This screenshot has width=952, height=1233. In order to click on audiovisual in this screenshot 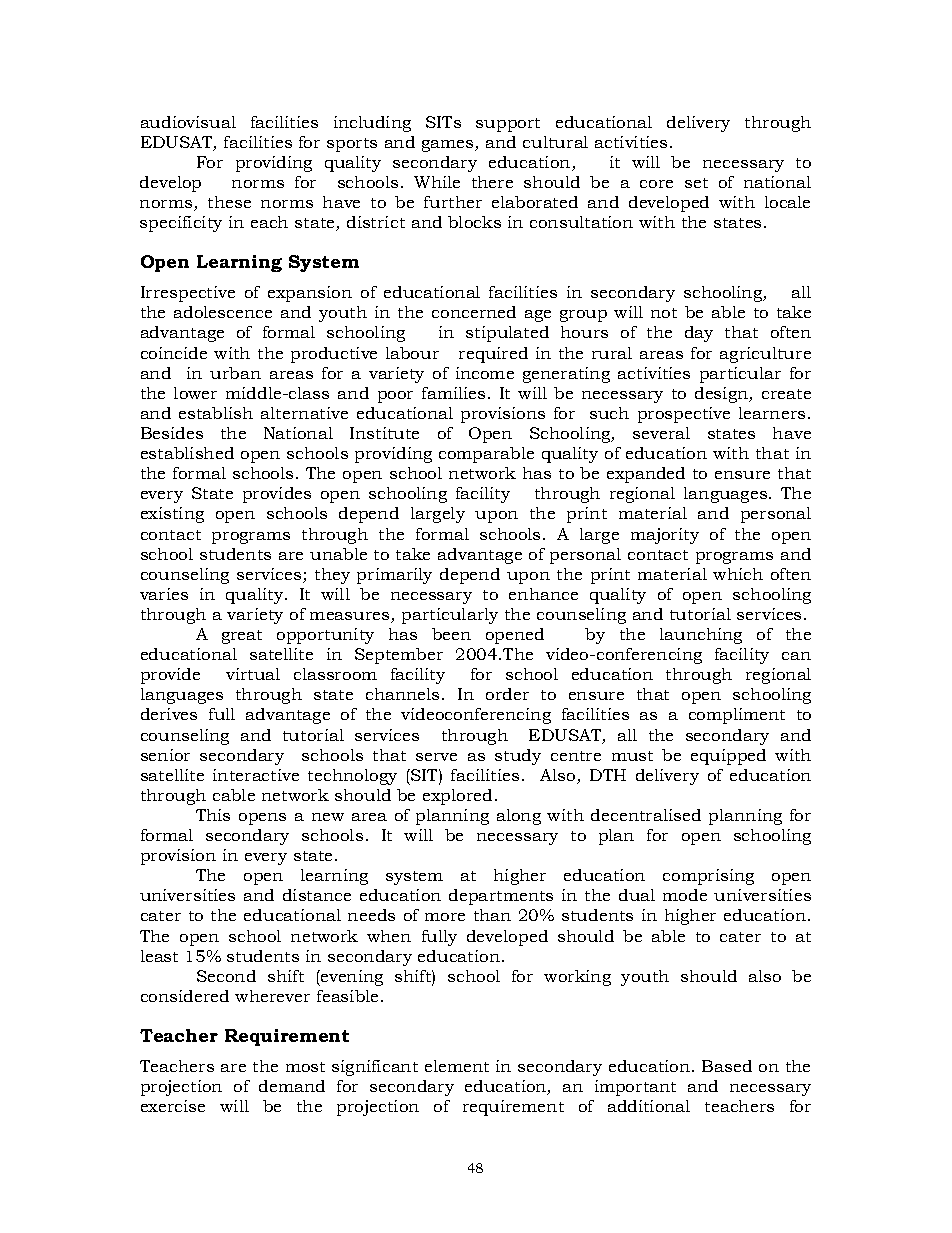, I will do `click(188, 122)`.
